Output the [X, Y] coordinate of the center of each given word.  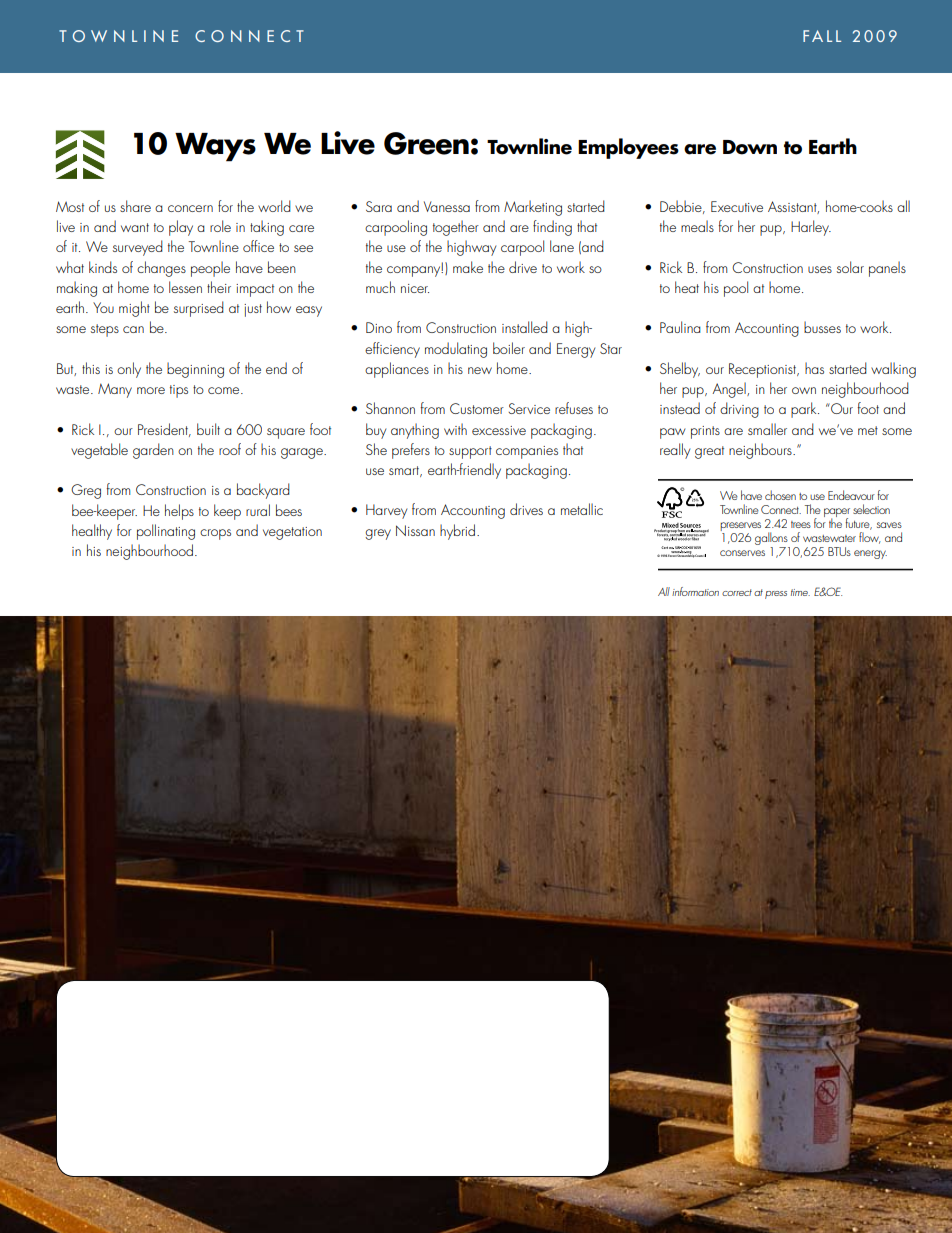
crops [215, 534]
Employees [628, 148]
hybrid [457, 532]
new [480, 370]
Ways [215, 147]
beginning [195, 370]
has [814, 368]
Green [426, 143]
